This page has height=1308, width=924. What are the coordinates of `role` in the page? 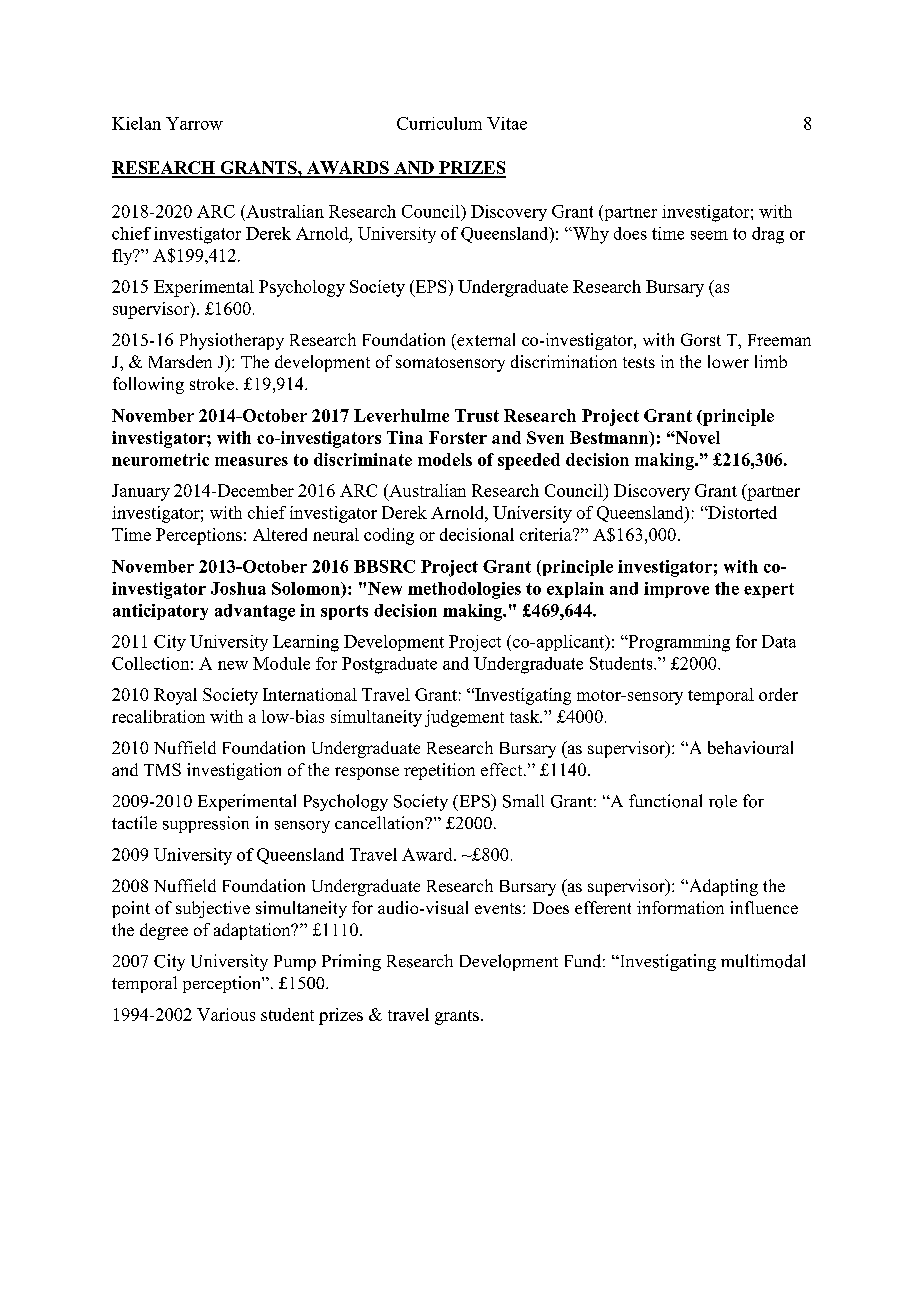 It's located at (723, 801).
